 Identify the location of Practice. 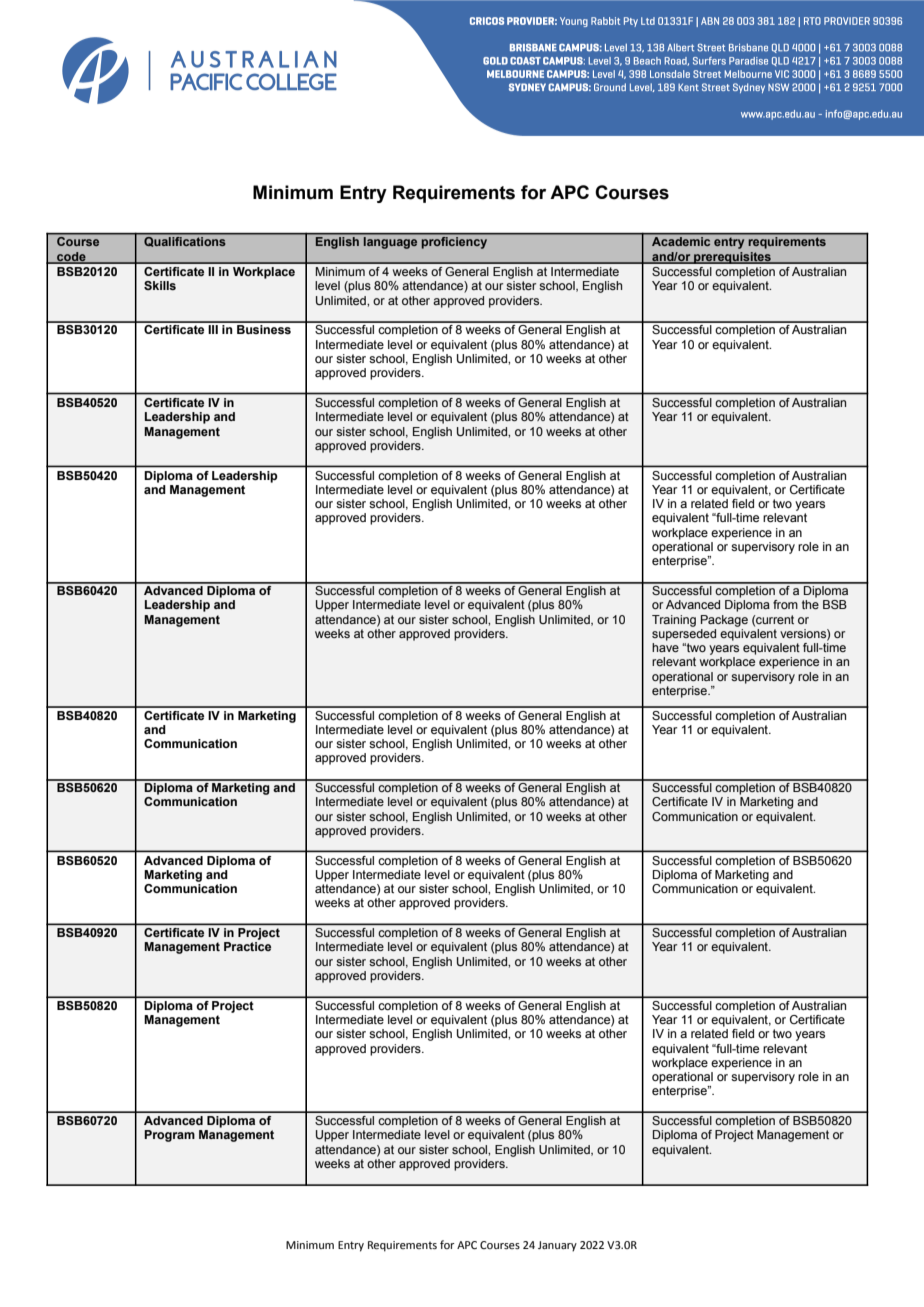
(247, 946).
